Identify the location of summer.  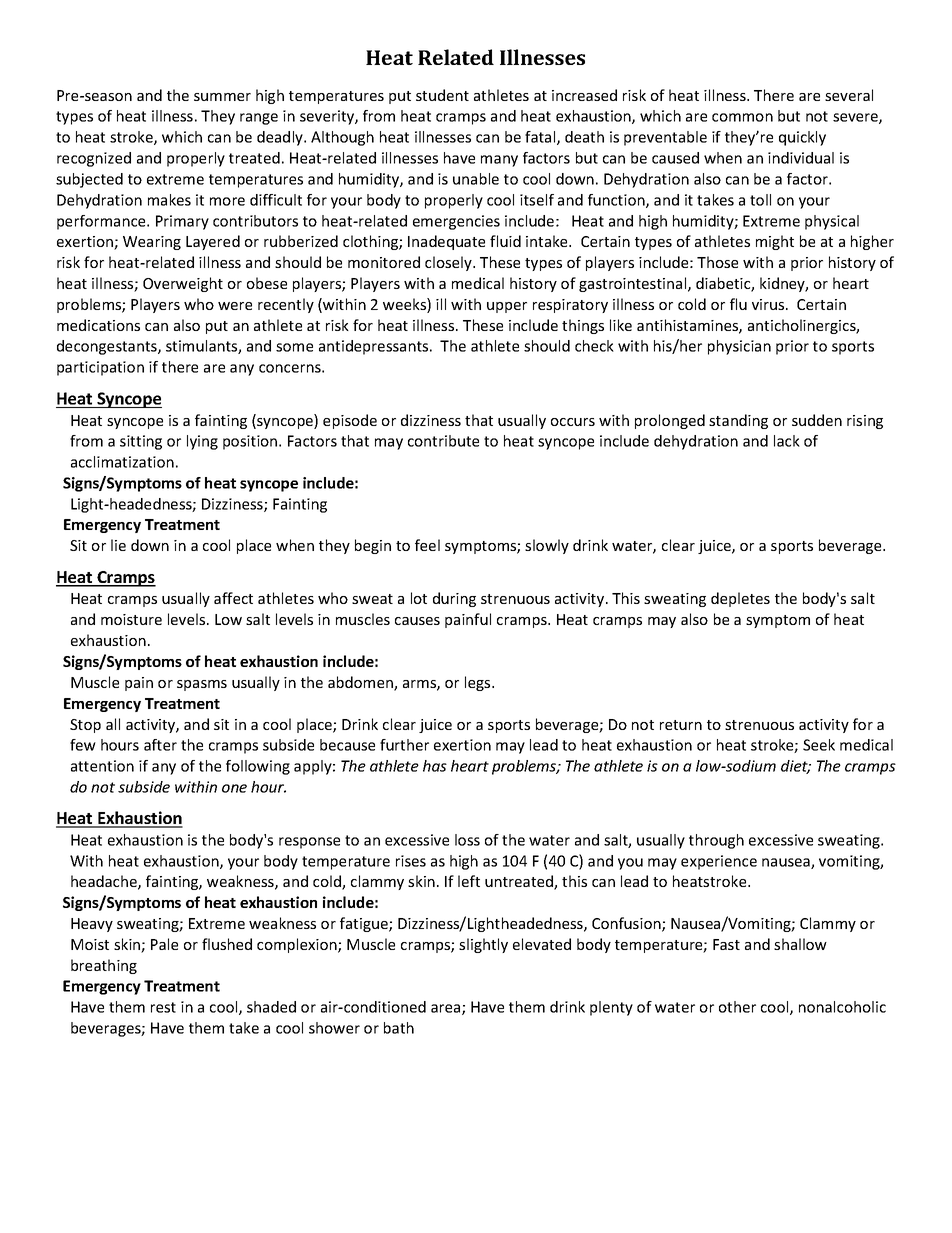
(222, 97).
